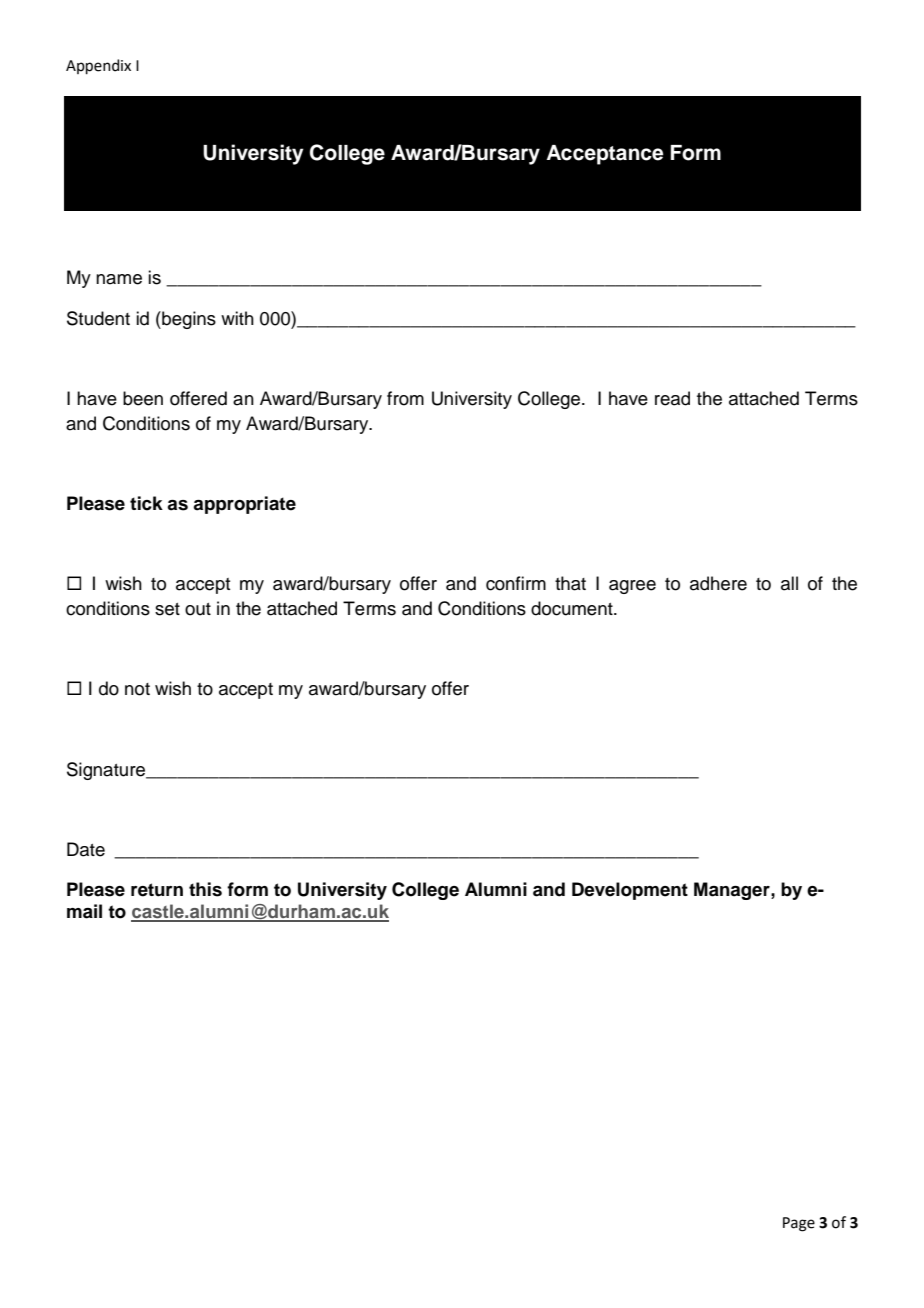 The image size is (924, 1308). What do you see at coordinates (205, 889) in the screenshot?
I see `this` at bounding box center [205, 889].
